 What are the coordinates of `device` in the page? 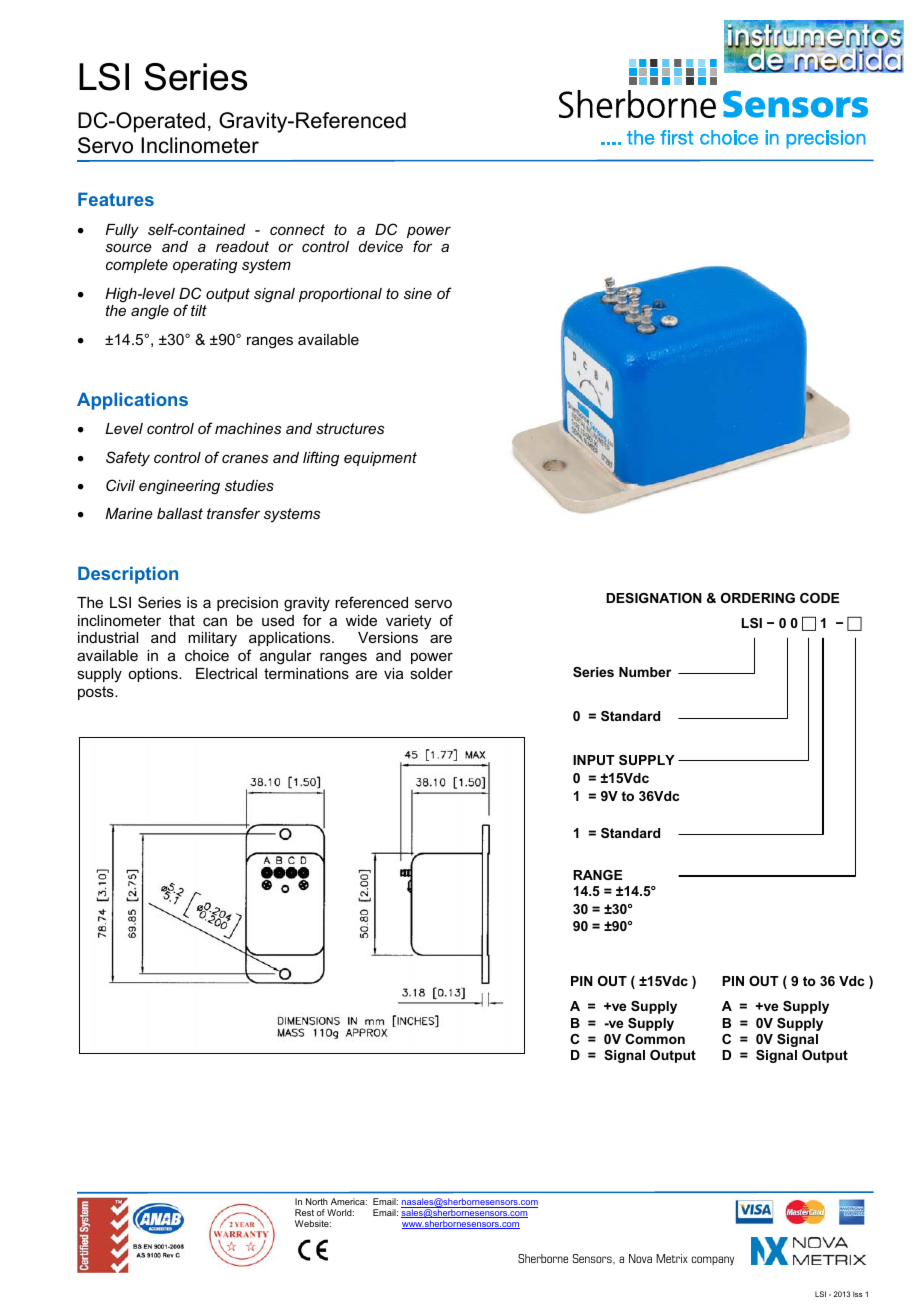 It's located at (381, 246).
